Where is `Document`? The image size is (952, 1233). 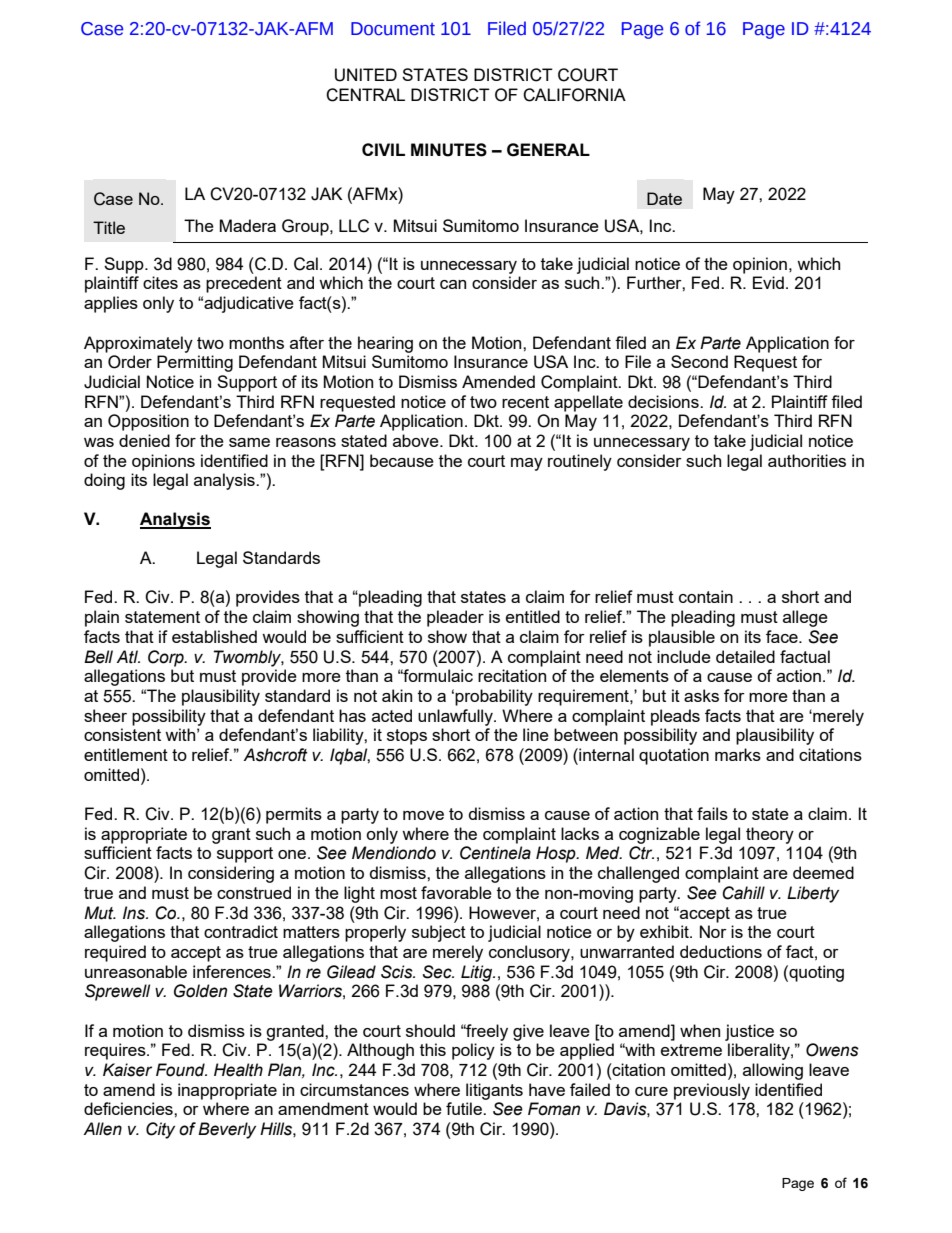 Document is located at coordinates (393, 29).
